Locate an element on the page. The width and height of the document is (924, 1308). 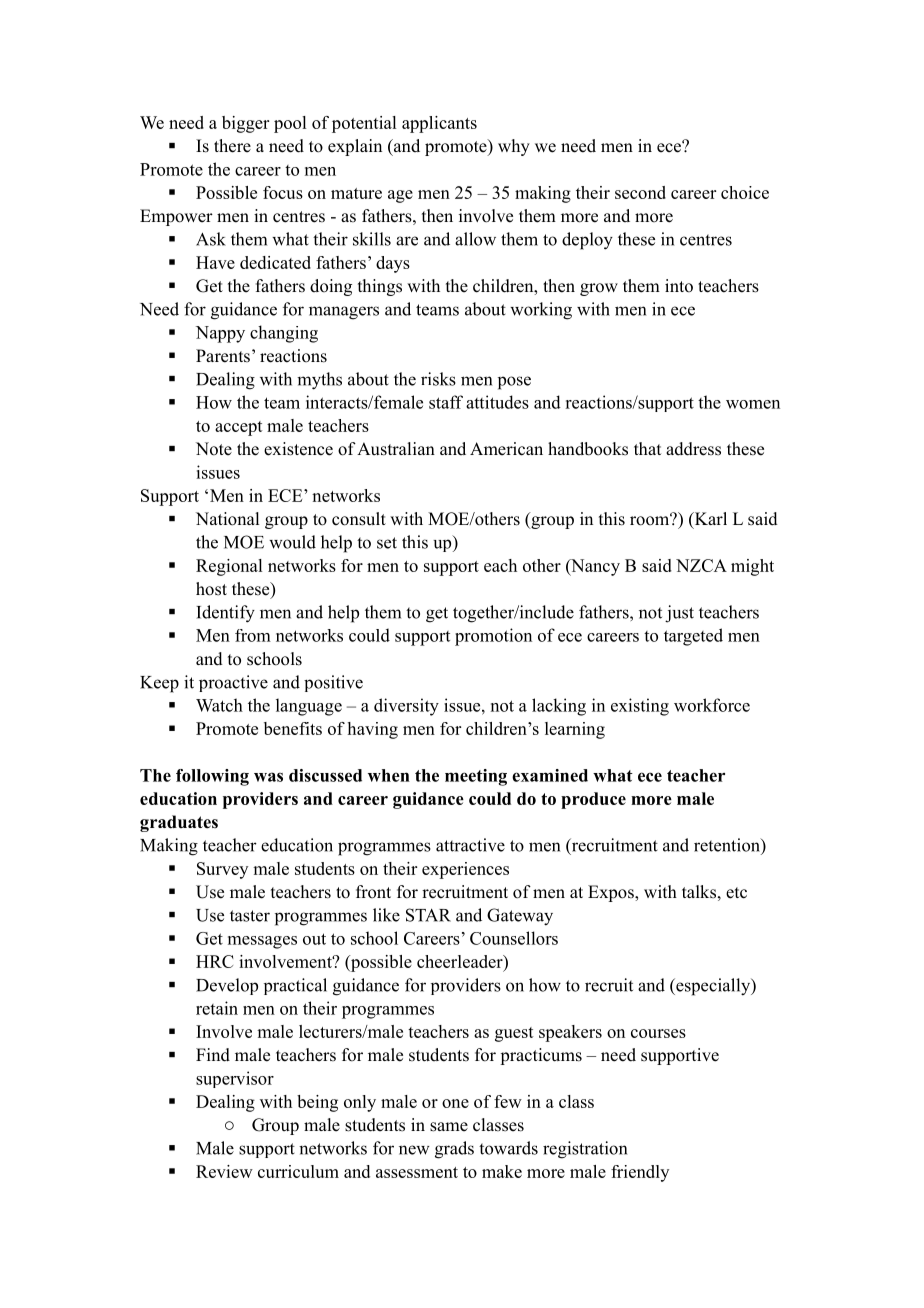
following is located at coordinates (212, 777).
